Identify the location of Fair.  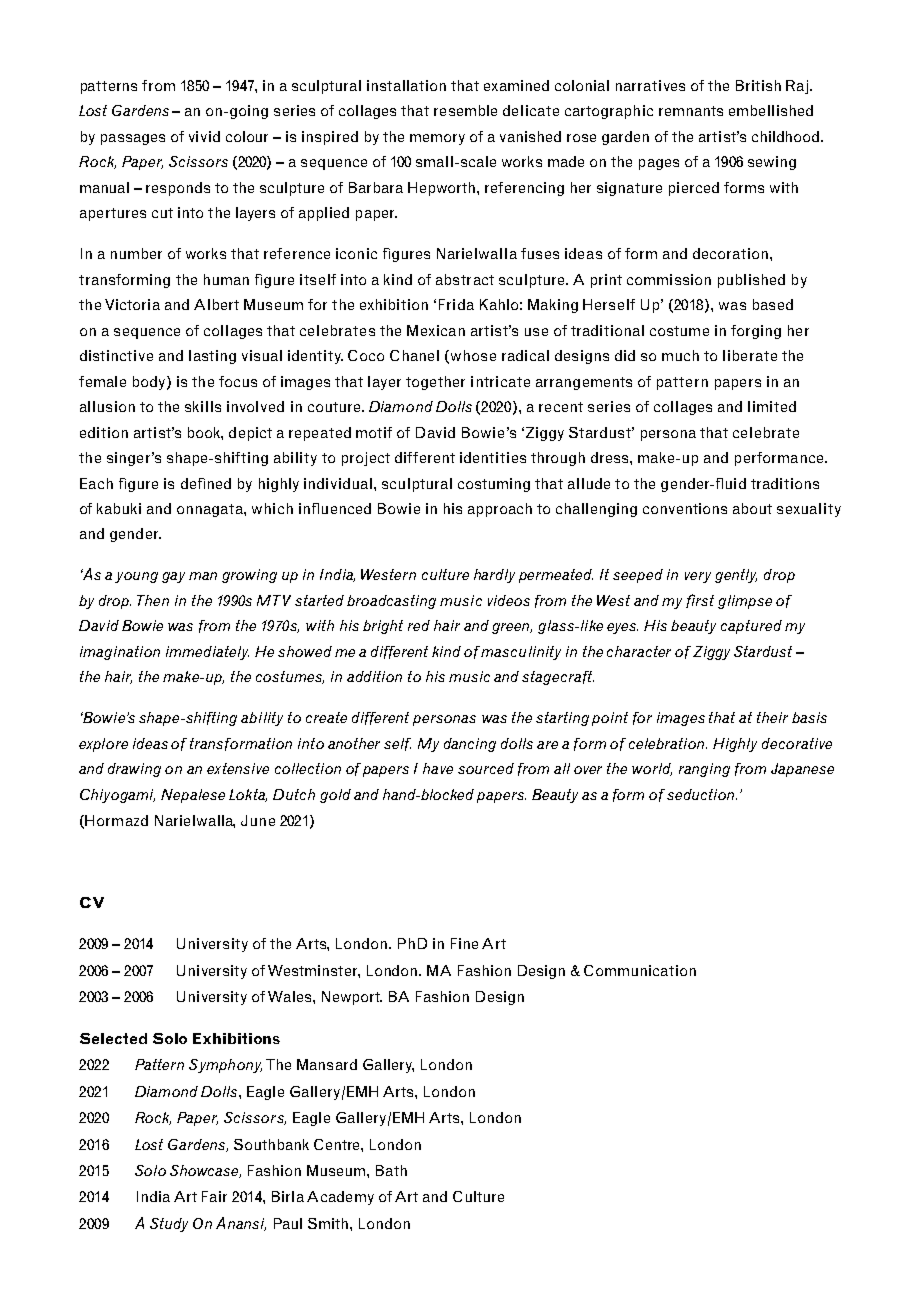
(214, 1196).
